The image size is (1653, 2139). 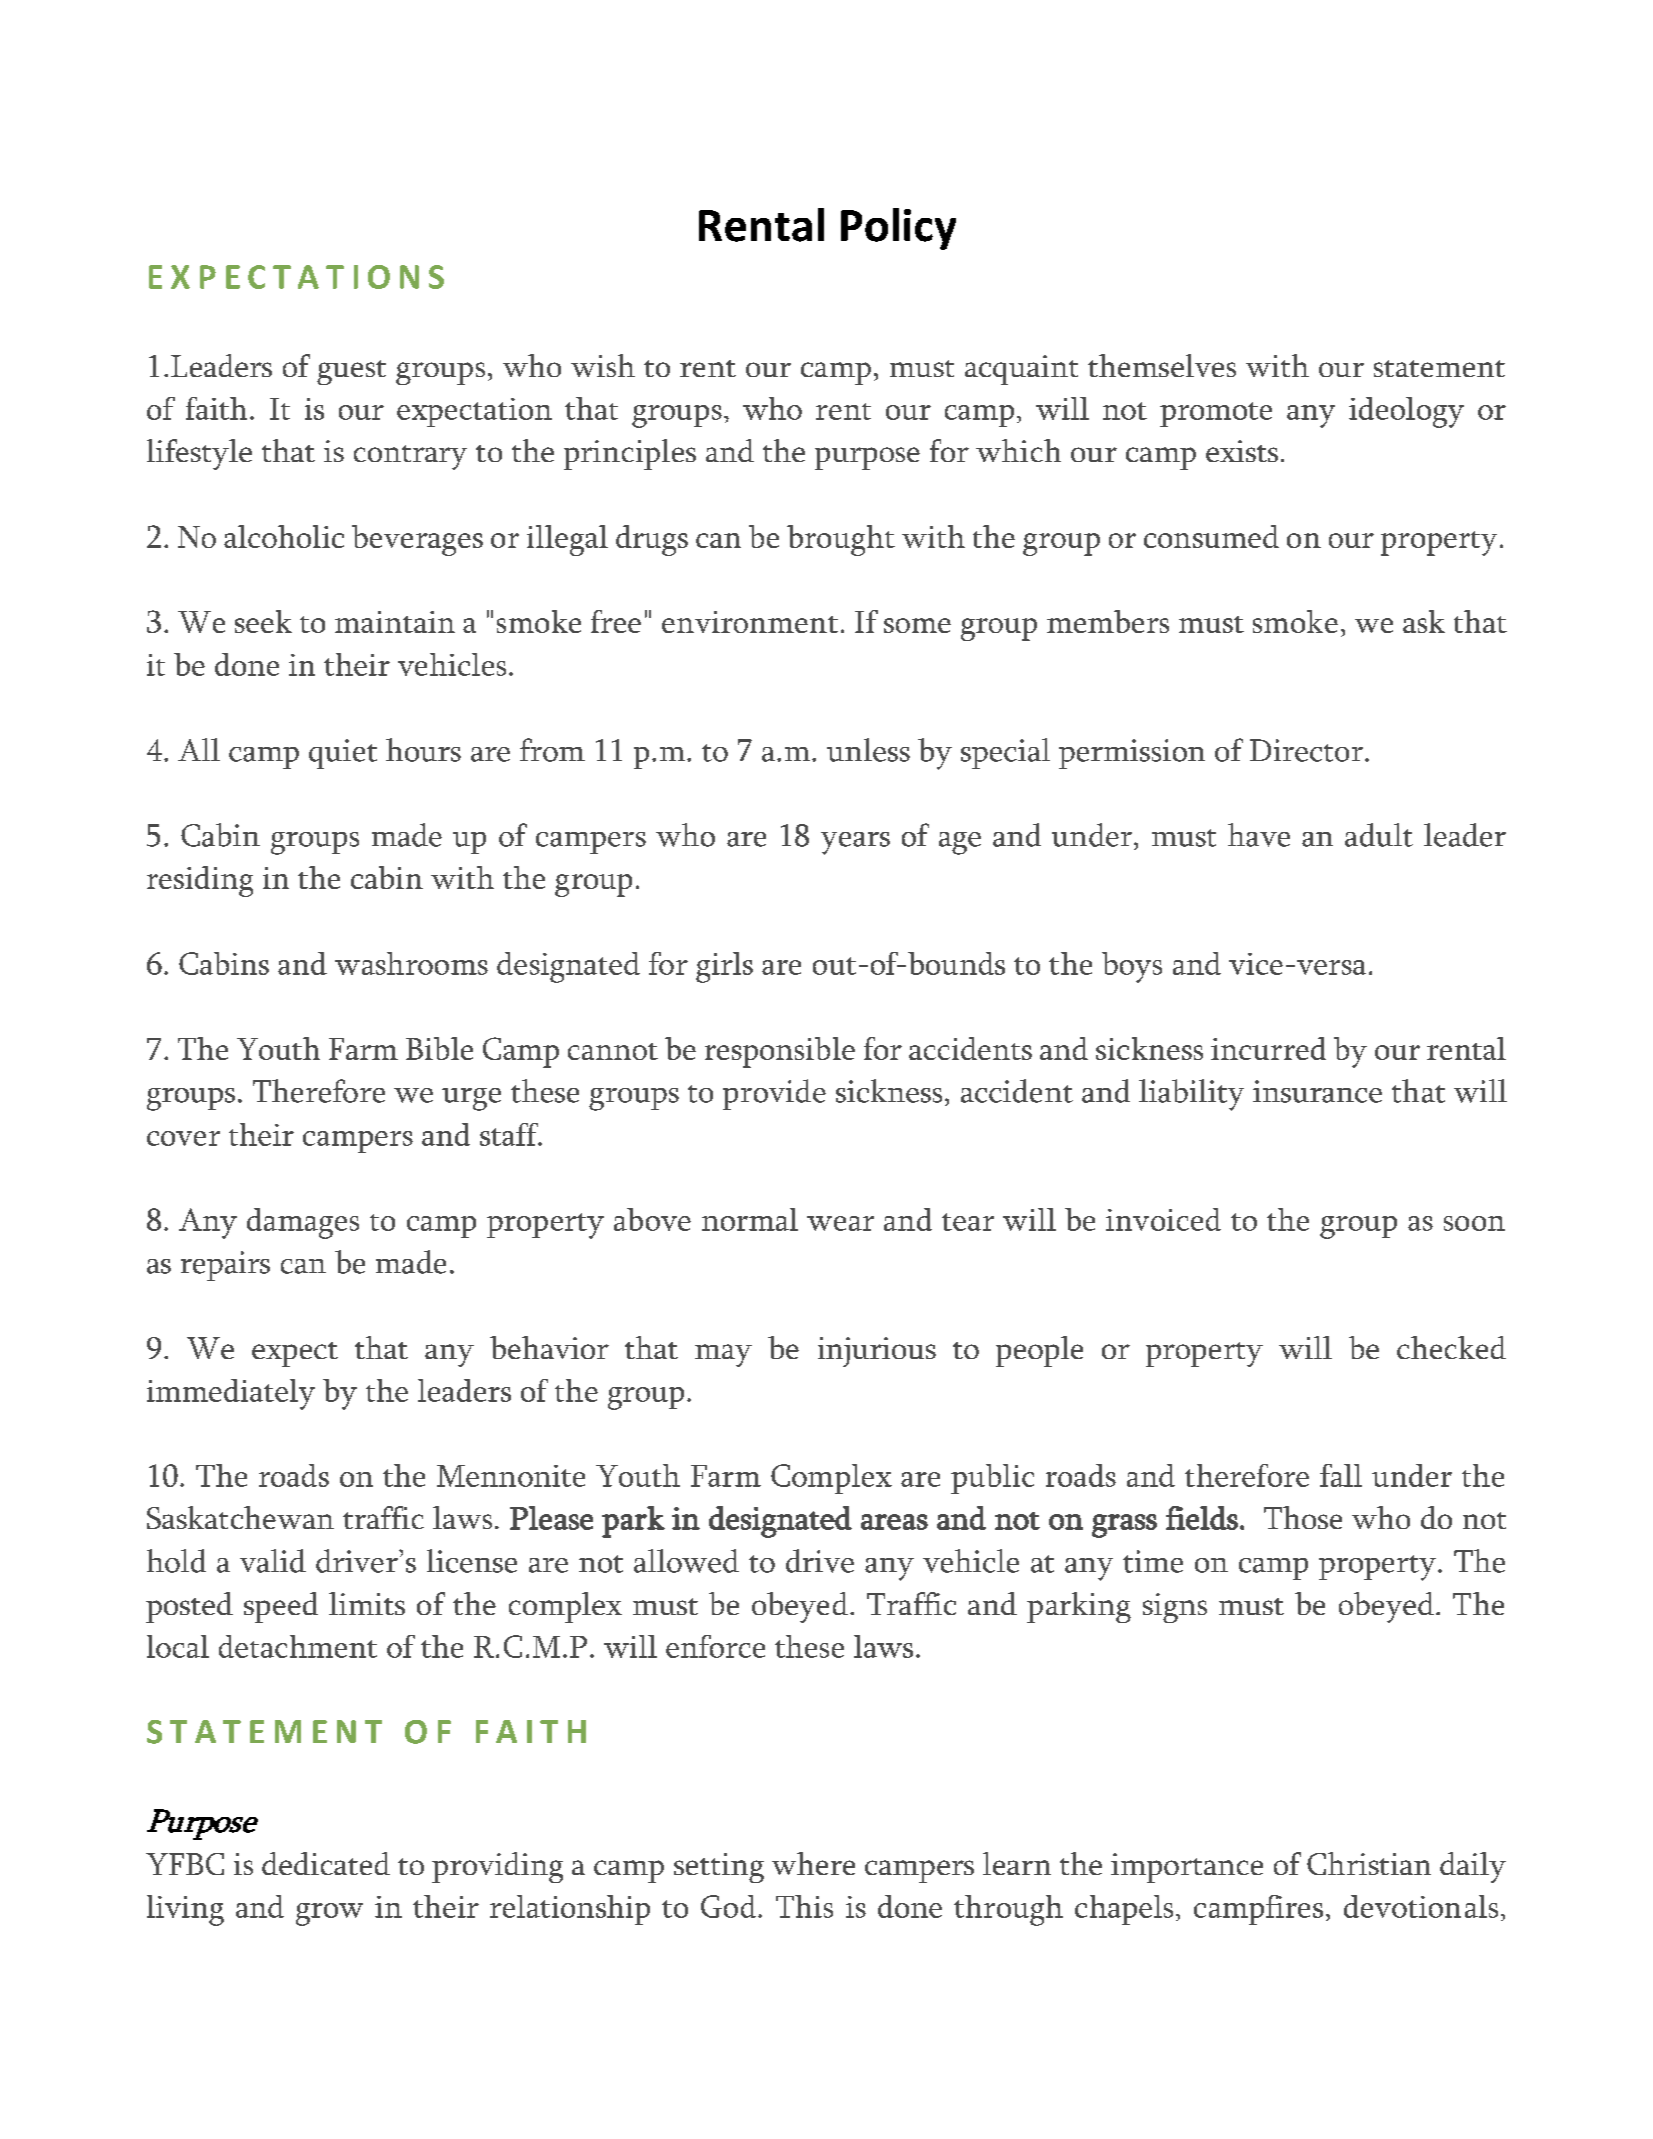 What do you see at coordinates (1162, 365) in the screenshot?
I see `themselves` at bounding box center [1162, 365].
